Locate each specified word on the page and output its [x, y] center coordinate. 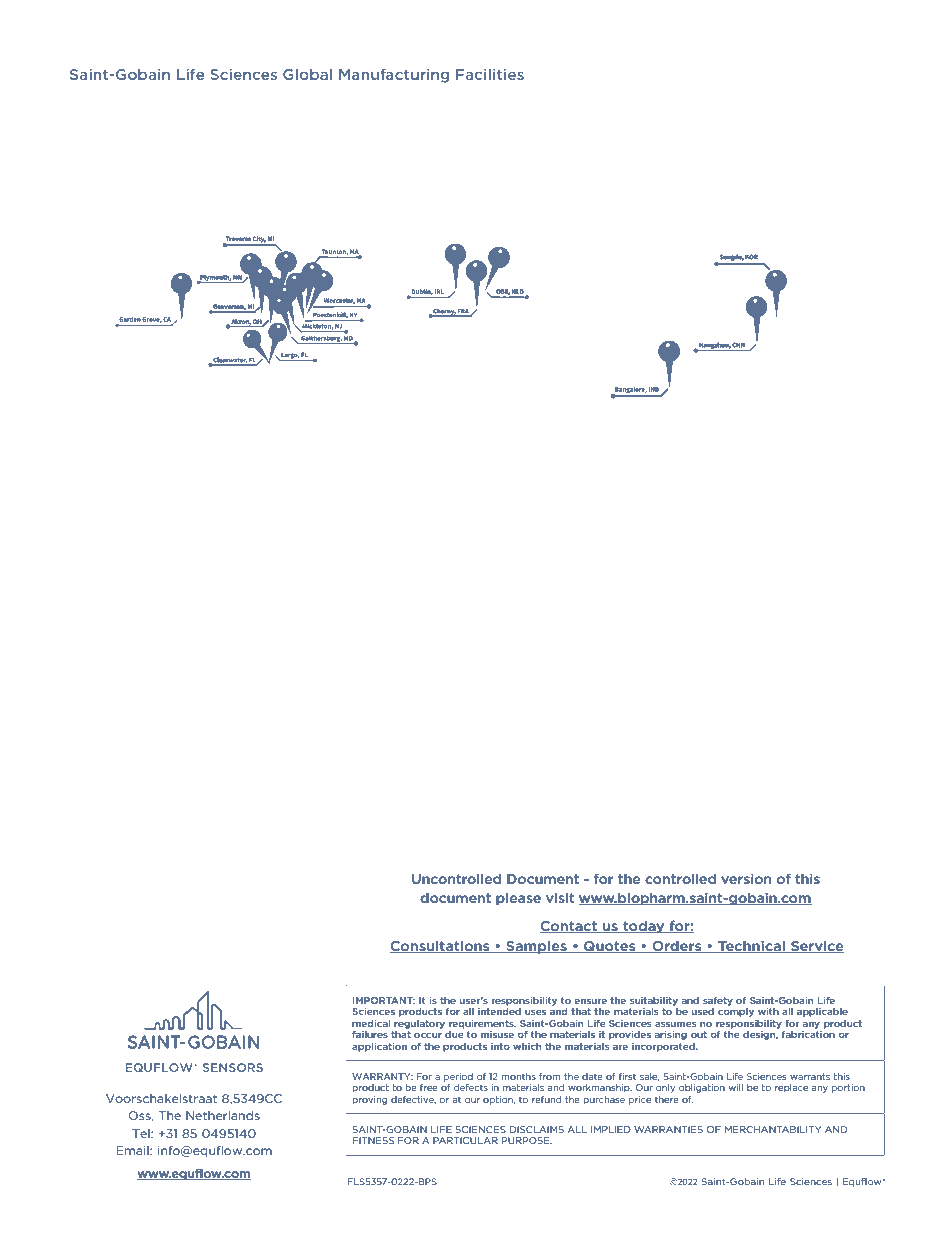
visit [560, 898]
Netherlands [223, 1115]
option [499, 1100]
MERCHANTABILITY [773, 1129]
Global [307, 74]
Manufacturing [394, 75]
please [518, 899]
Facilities [490, 74]
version [746, 879]
